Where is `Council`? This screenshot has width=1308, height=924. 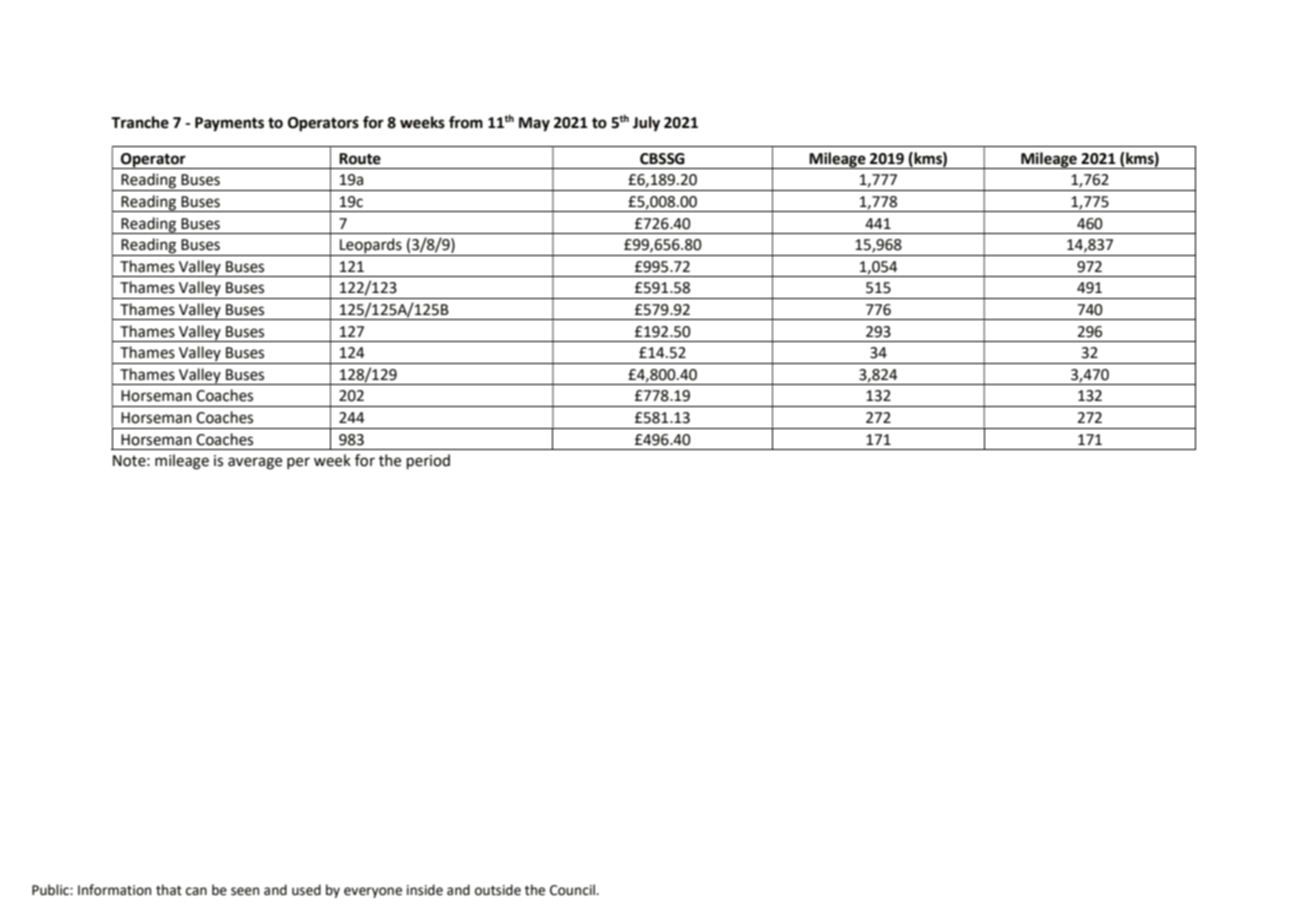 Council is located at coordinates (573, 890).
